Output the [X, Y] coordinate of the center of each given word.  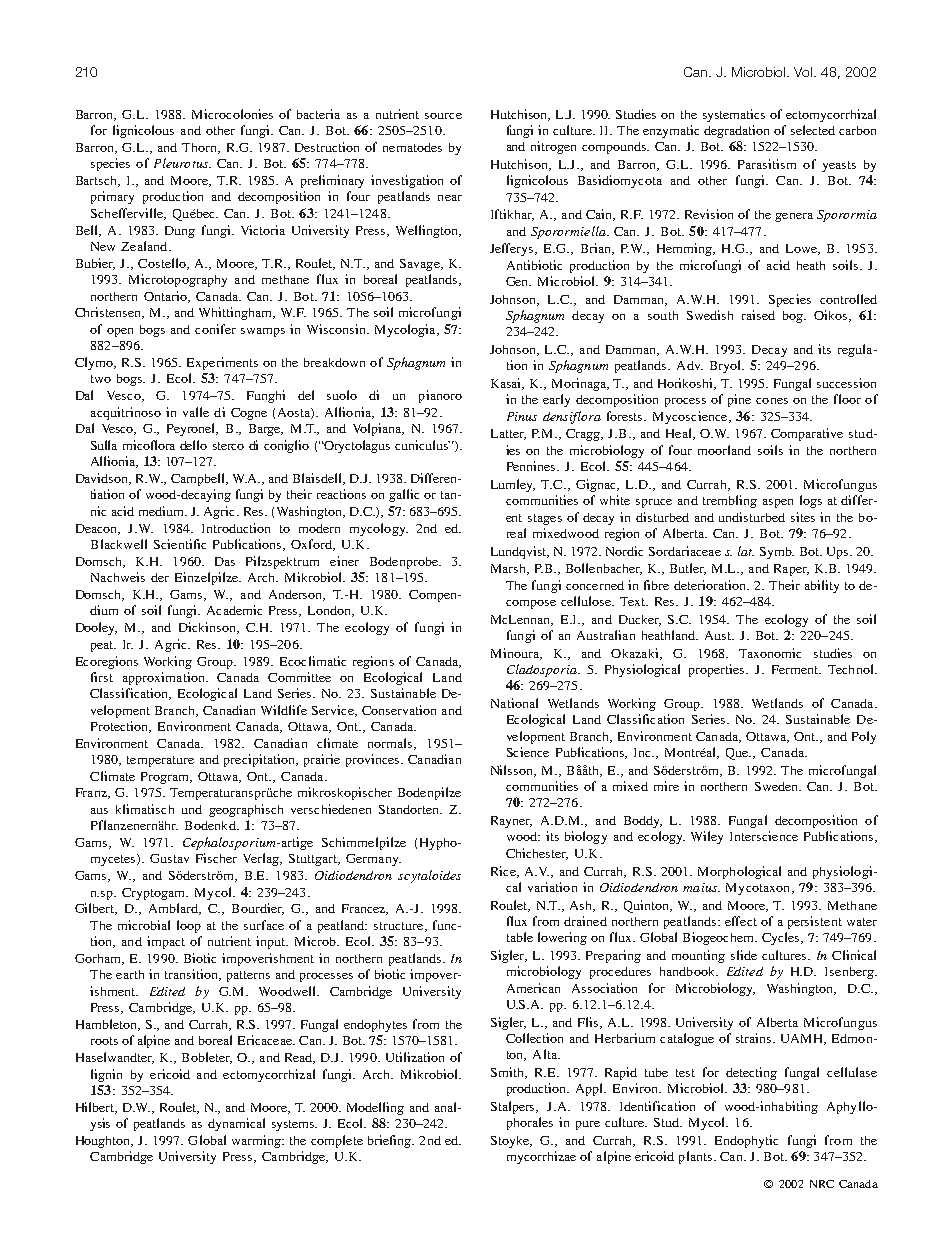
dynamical [236, 1124]
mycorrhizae [541, 1157]
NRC [822, 1184]
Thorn [200, 148]
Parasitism [767, 164]
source [443, 116]
